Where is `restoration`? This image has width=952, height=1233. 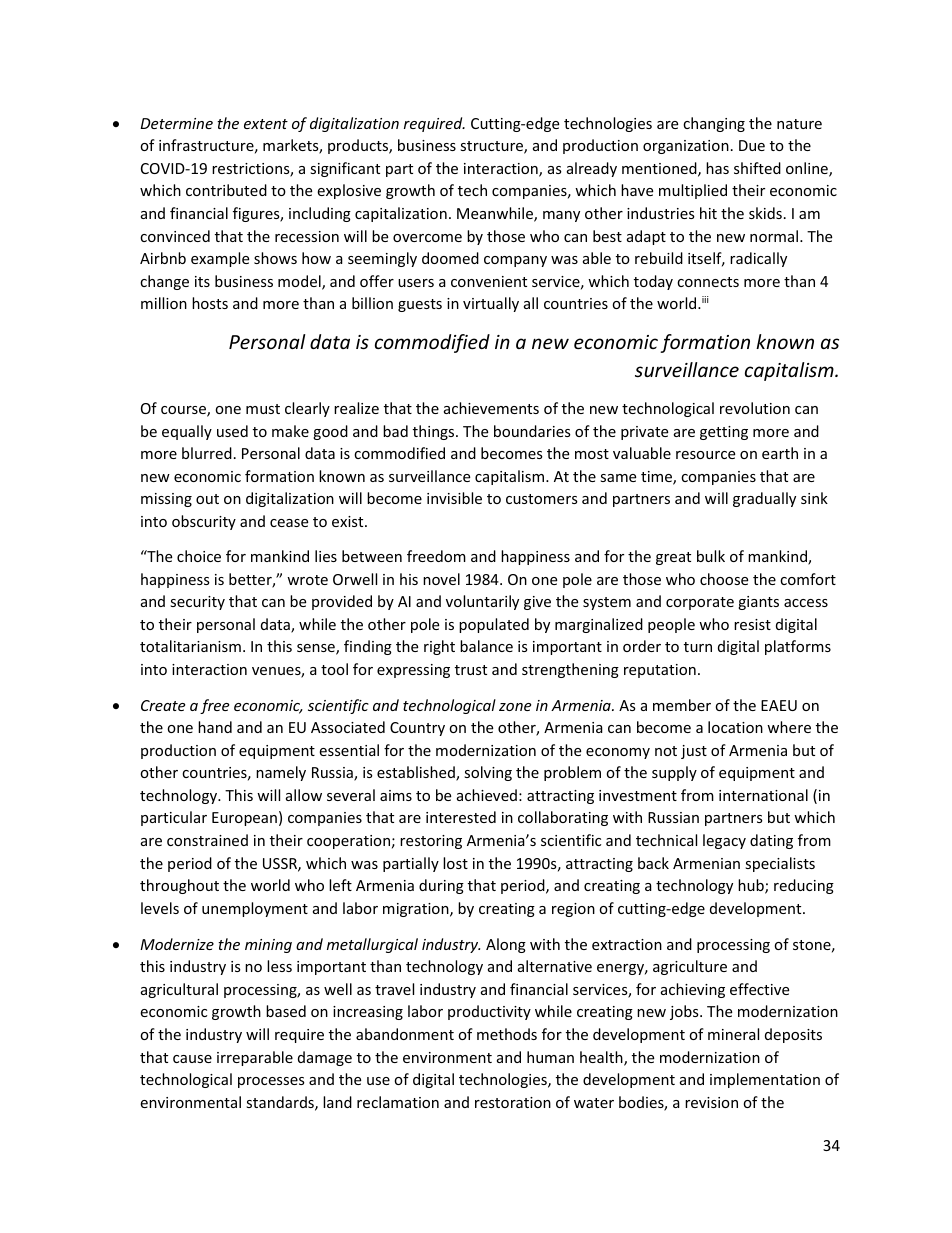 restoration is located at coordinates (513, 1102).
